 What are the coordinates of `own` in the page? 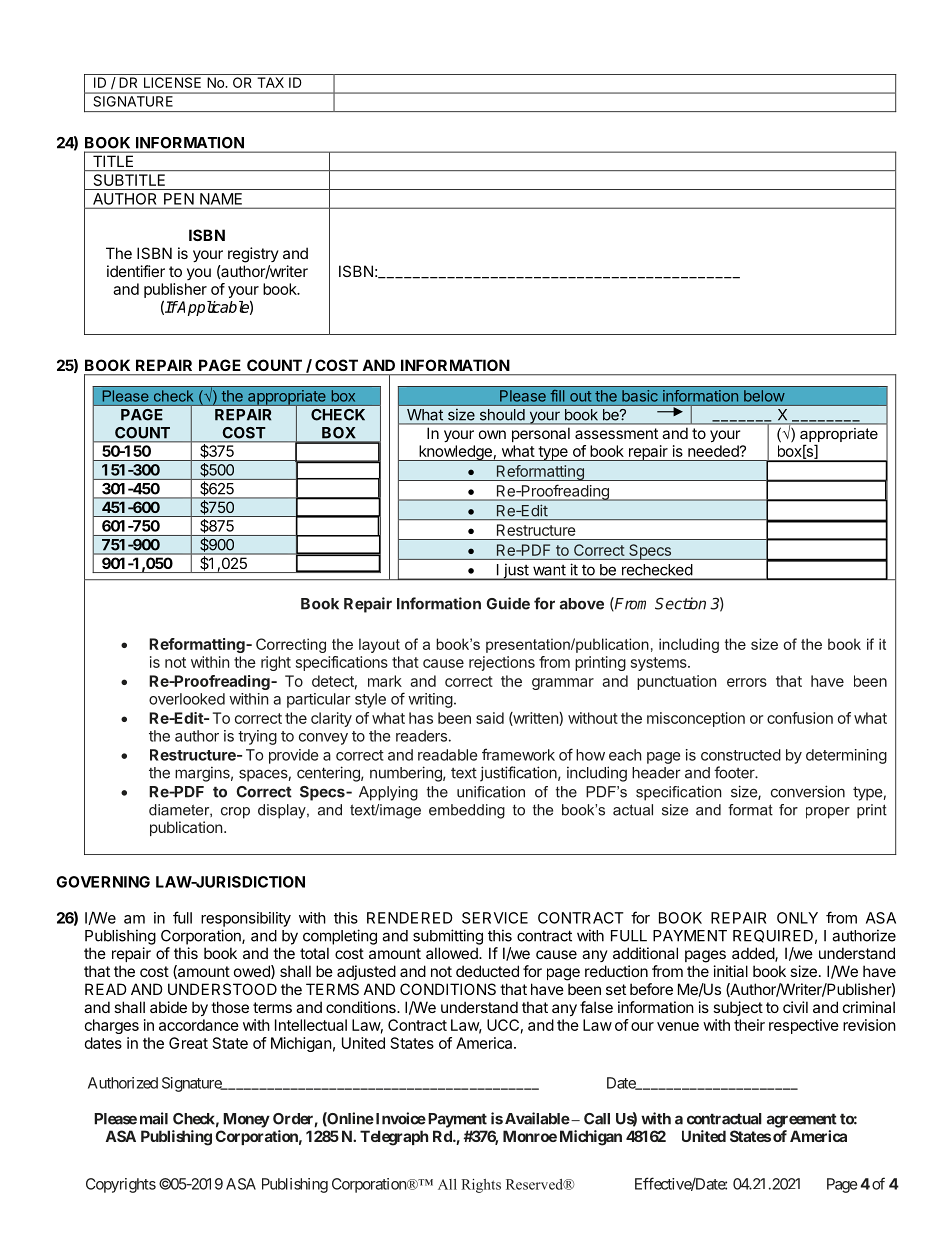 It's located at (492, 434).
